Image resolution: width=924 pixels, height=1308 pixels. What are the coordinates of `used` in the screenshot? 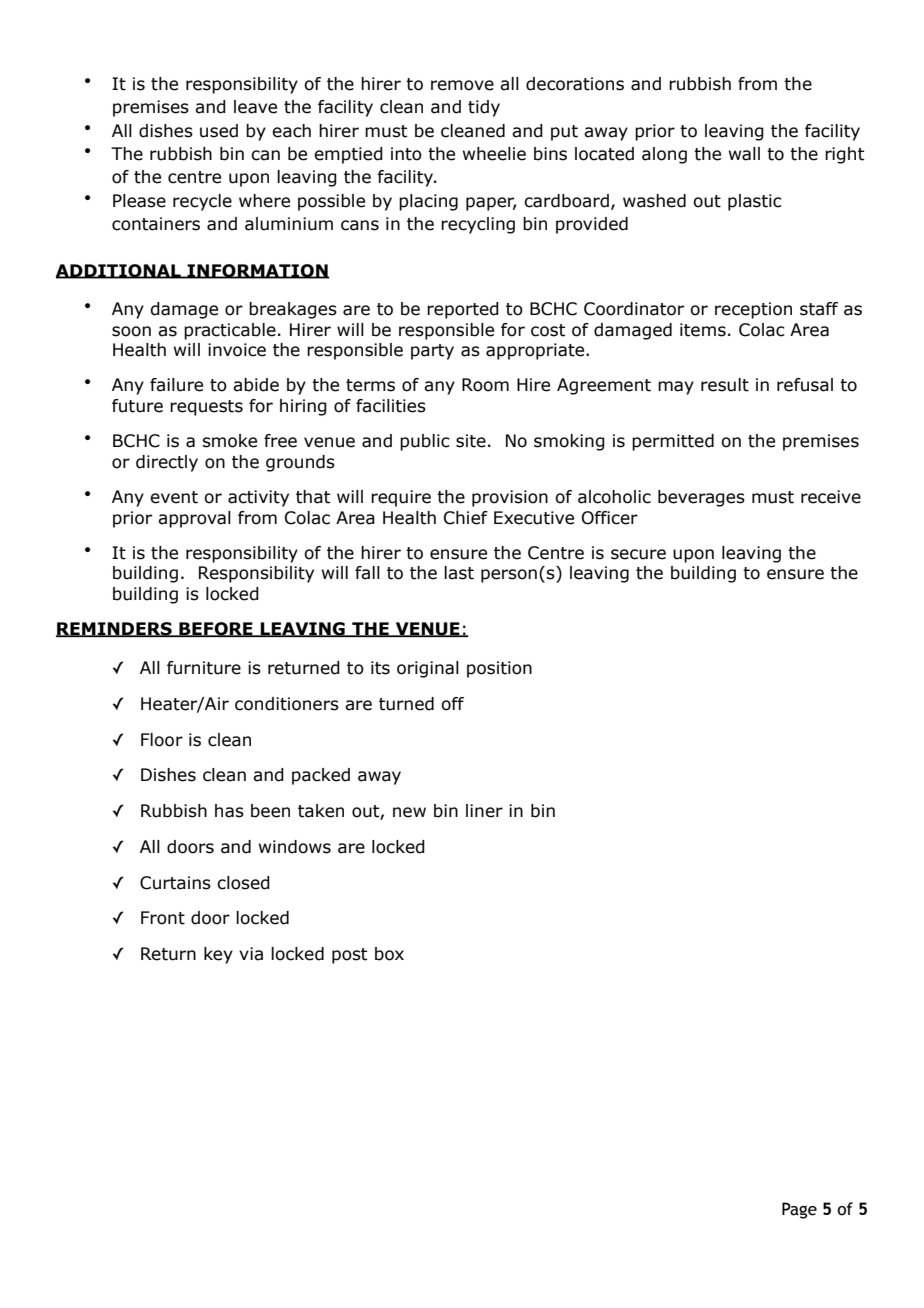 It's located at (219, 131).
